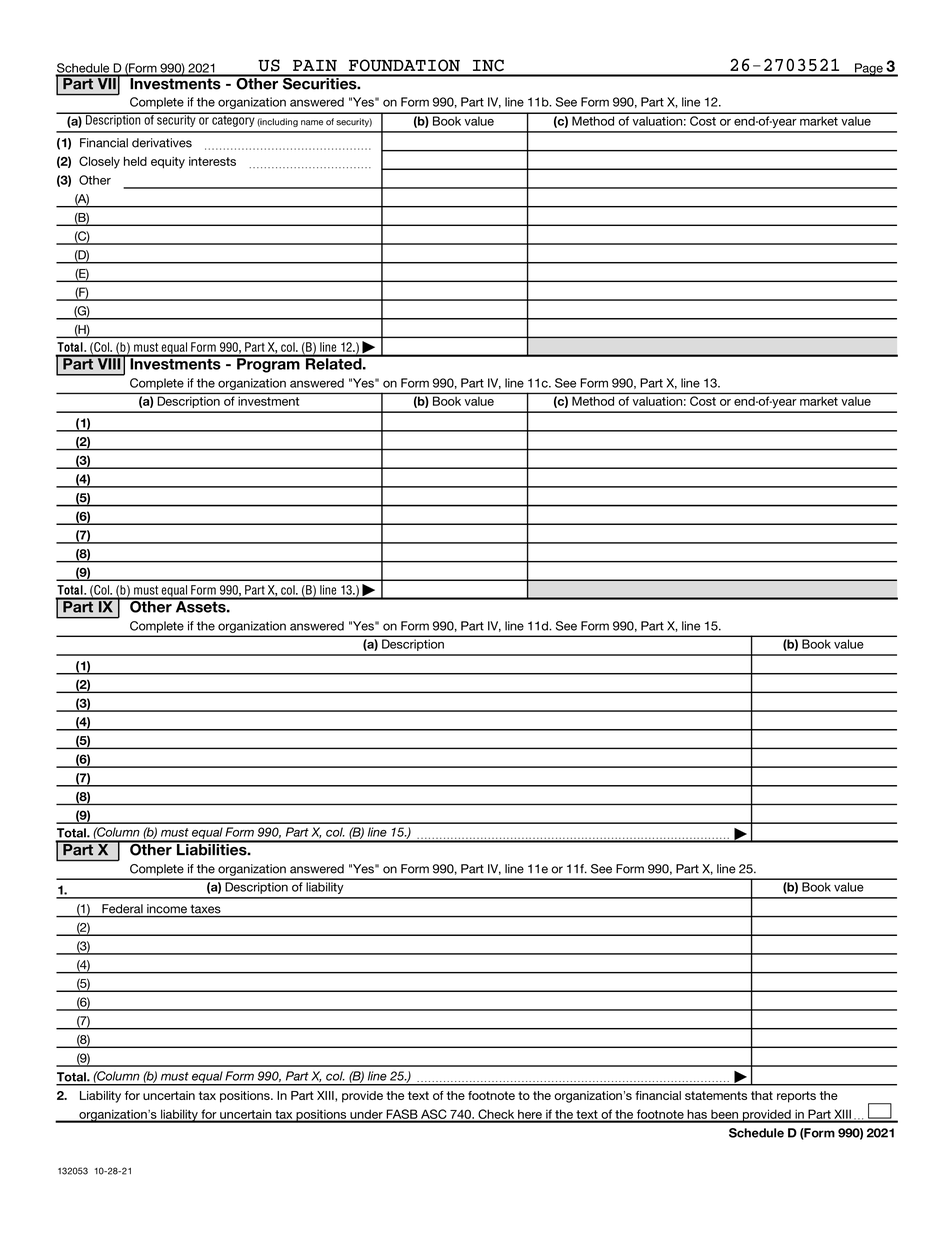 The width and height of the screenshot is (952, 1233). Describe the element at coordinates (168, 163) in the screenshot. I see `equity` at that location.
